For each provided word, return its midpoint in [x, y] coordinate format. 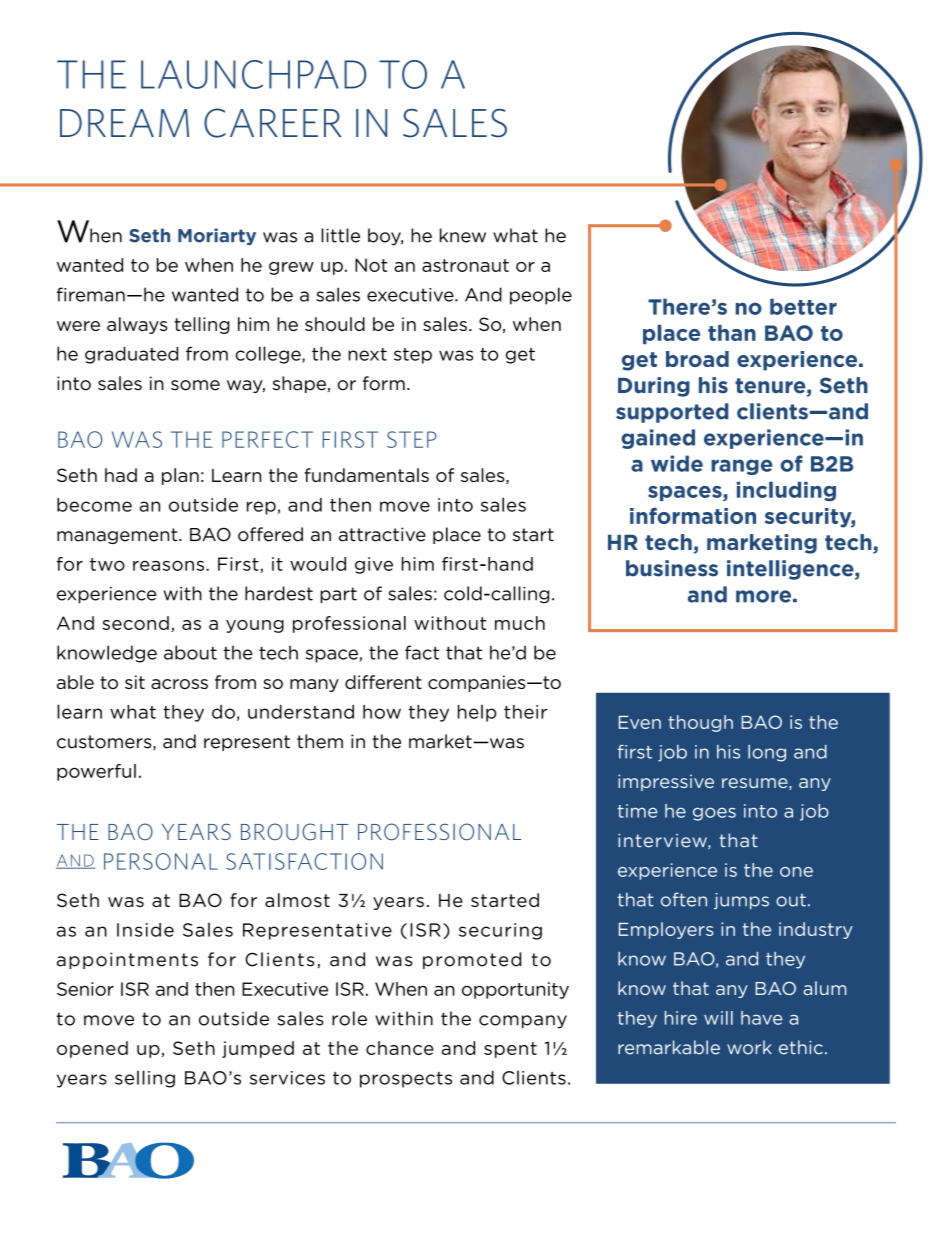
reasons [168, 565]
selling [145, 1079]
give [374, 565]
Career [272, 123]
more [763, 596]
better [803, 306]
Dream [124, 123]
